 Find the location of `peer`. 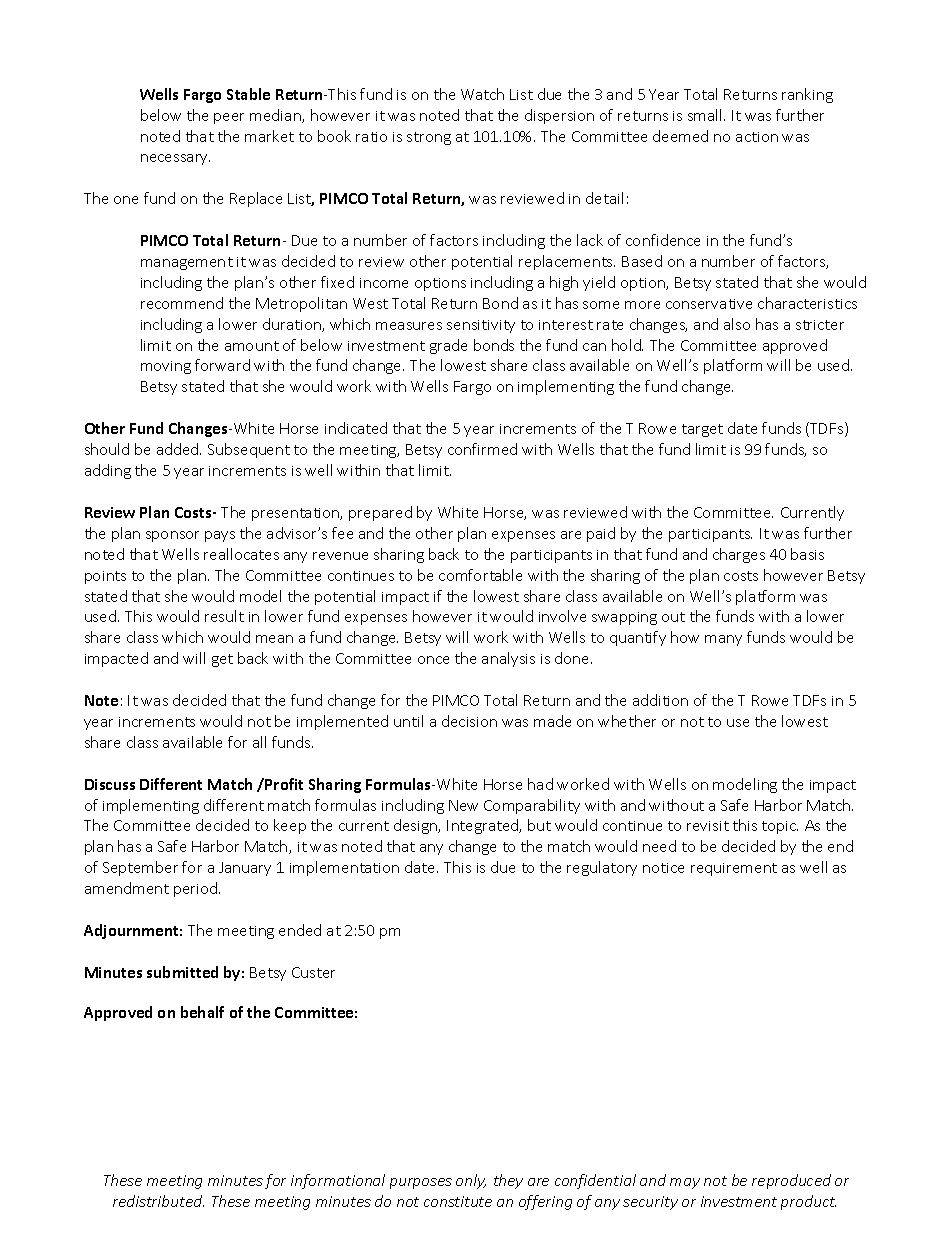

peer is located at coordinates (229, 118).
